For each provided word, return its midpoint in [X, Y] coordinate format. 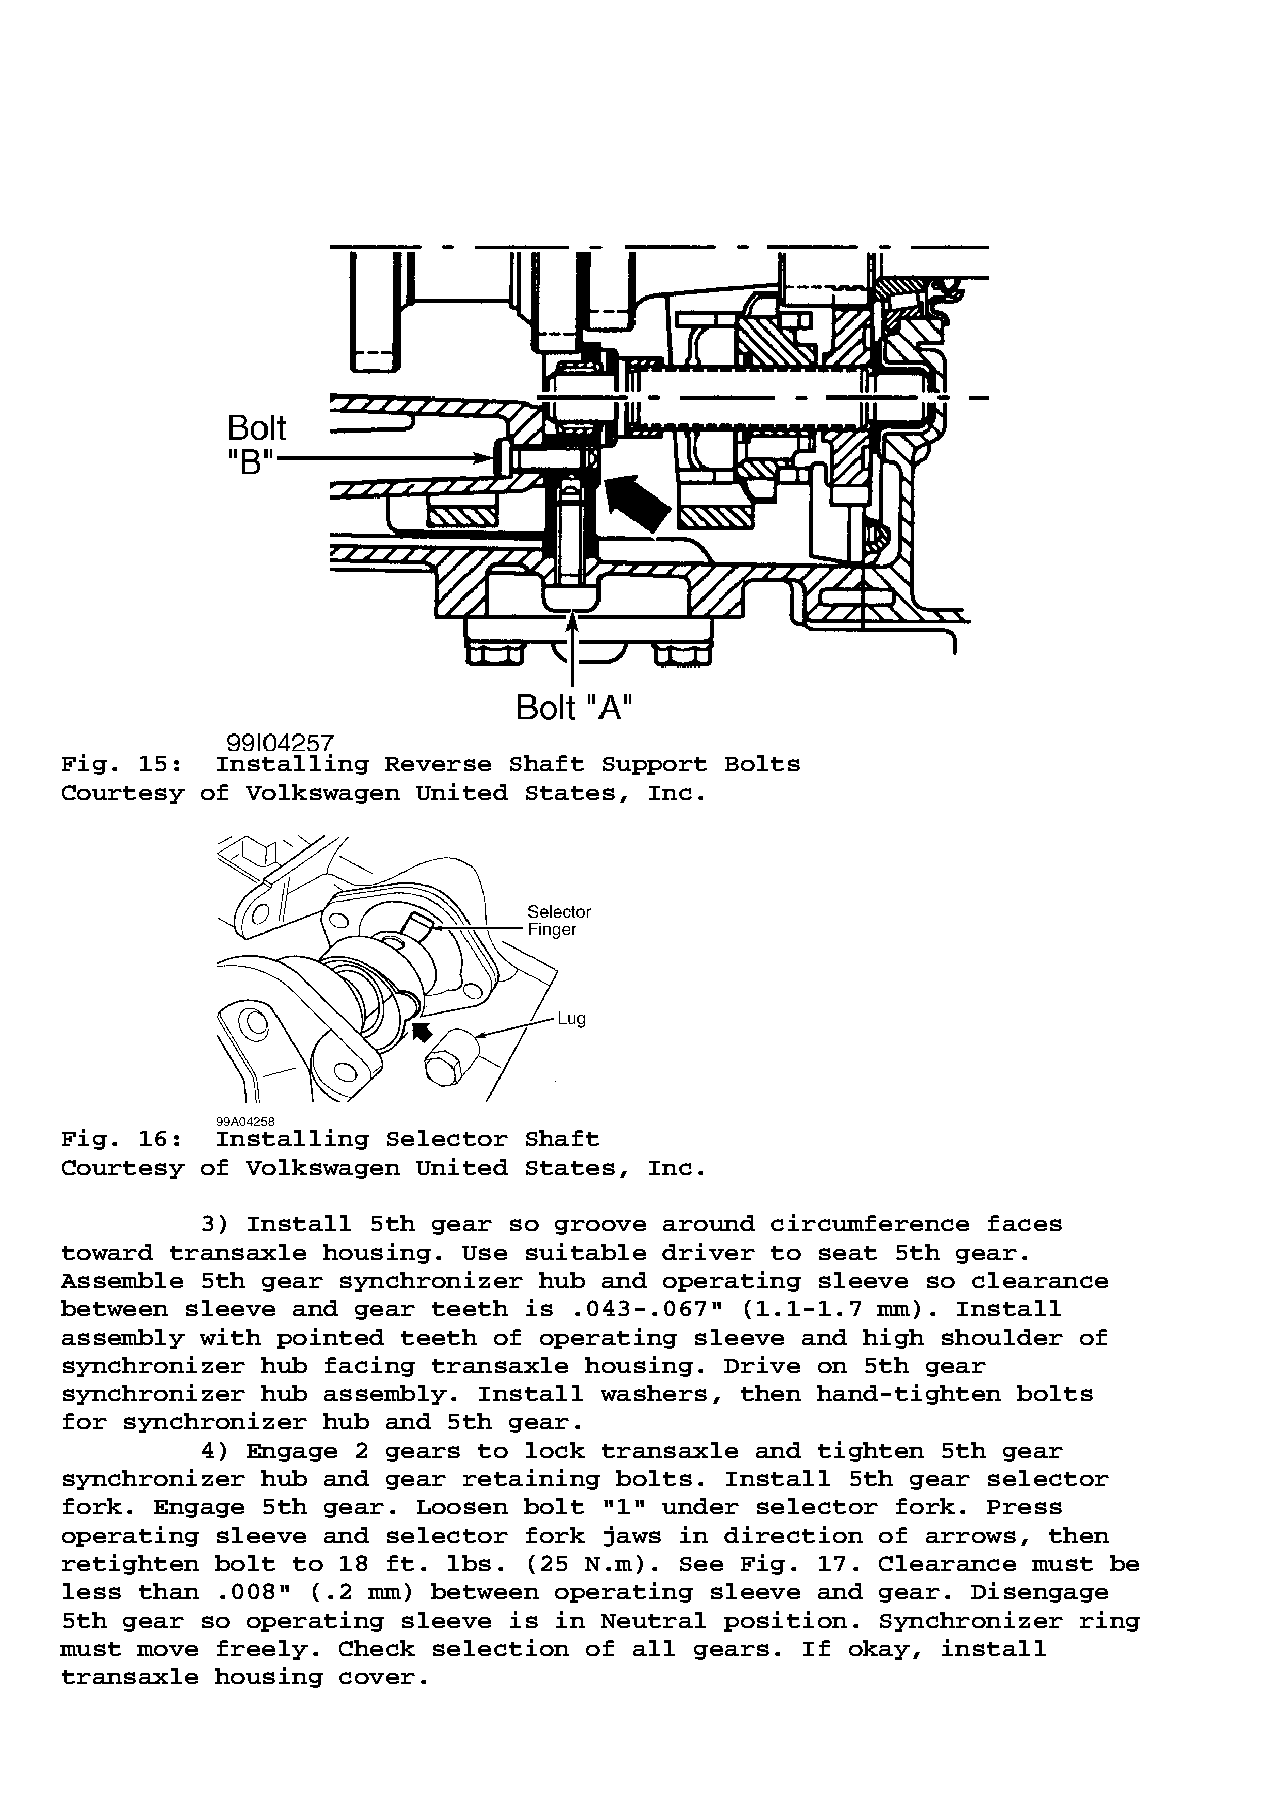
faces [1025, 1223]
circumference [870, 1222]
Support [655, 766]
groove [600, 1227]
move [167, 1650]
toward [107, 1252]
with [230, 1336]
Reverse [438, 764]
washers [654, 1393]
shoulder [1002, 1337]
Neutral [653, 1620]
